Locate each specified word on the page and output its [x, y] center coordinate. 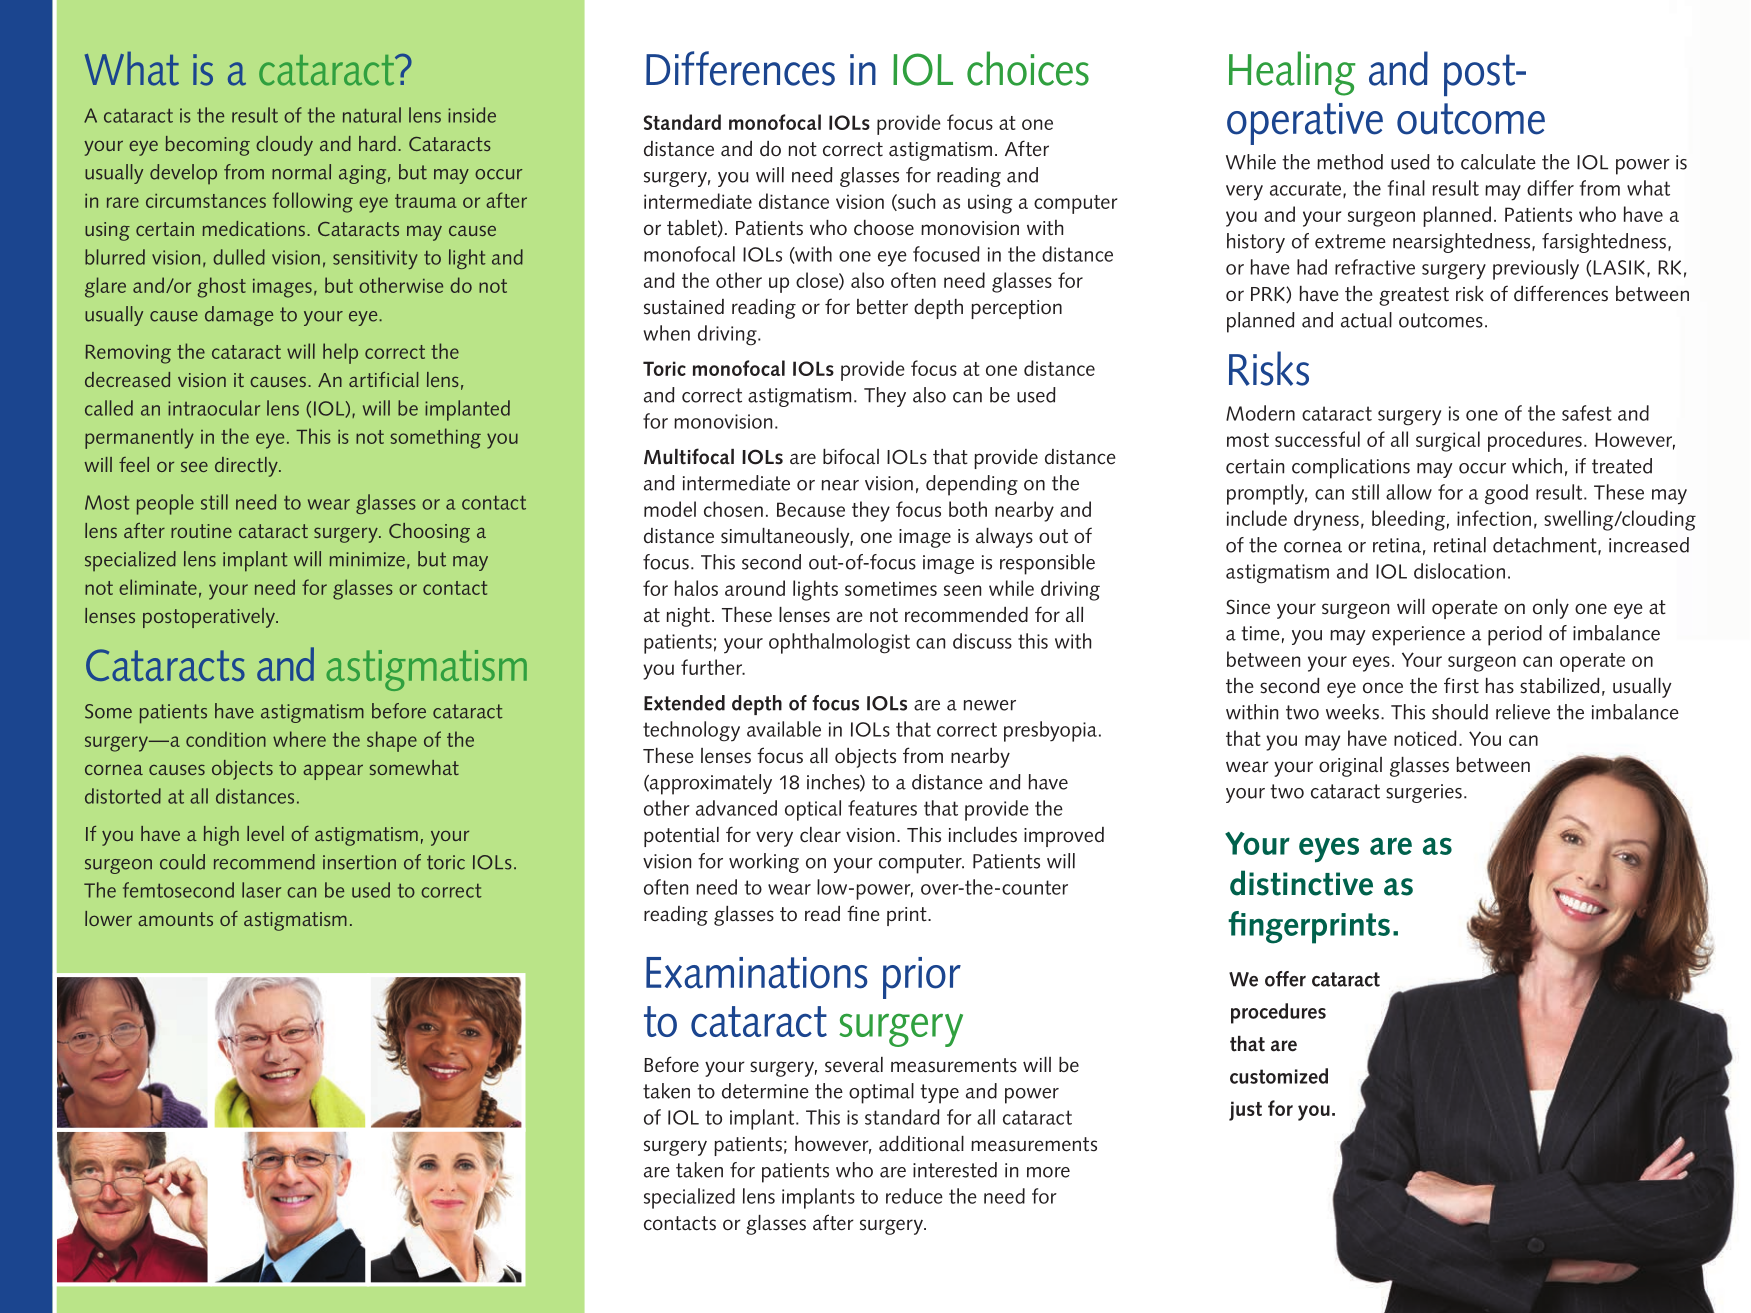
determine [765, 1091]
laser [261, 890]
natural [372, 115]
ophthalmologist [839, 643]
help [340, 353]
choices [1028, 68]
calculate [1498, 162]
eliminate [158, 587]
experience [1418, 636]
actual [1366, 320]
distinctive [1301, 883]
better [882, 307]
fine [863, 913]
